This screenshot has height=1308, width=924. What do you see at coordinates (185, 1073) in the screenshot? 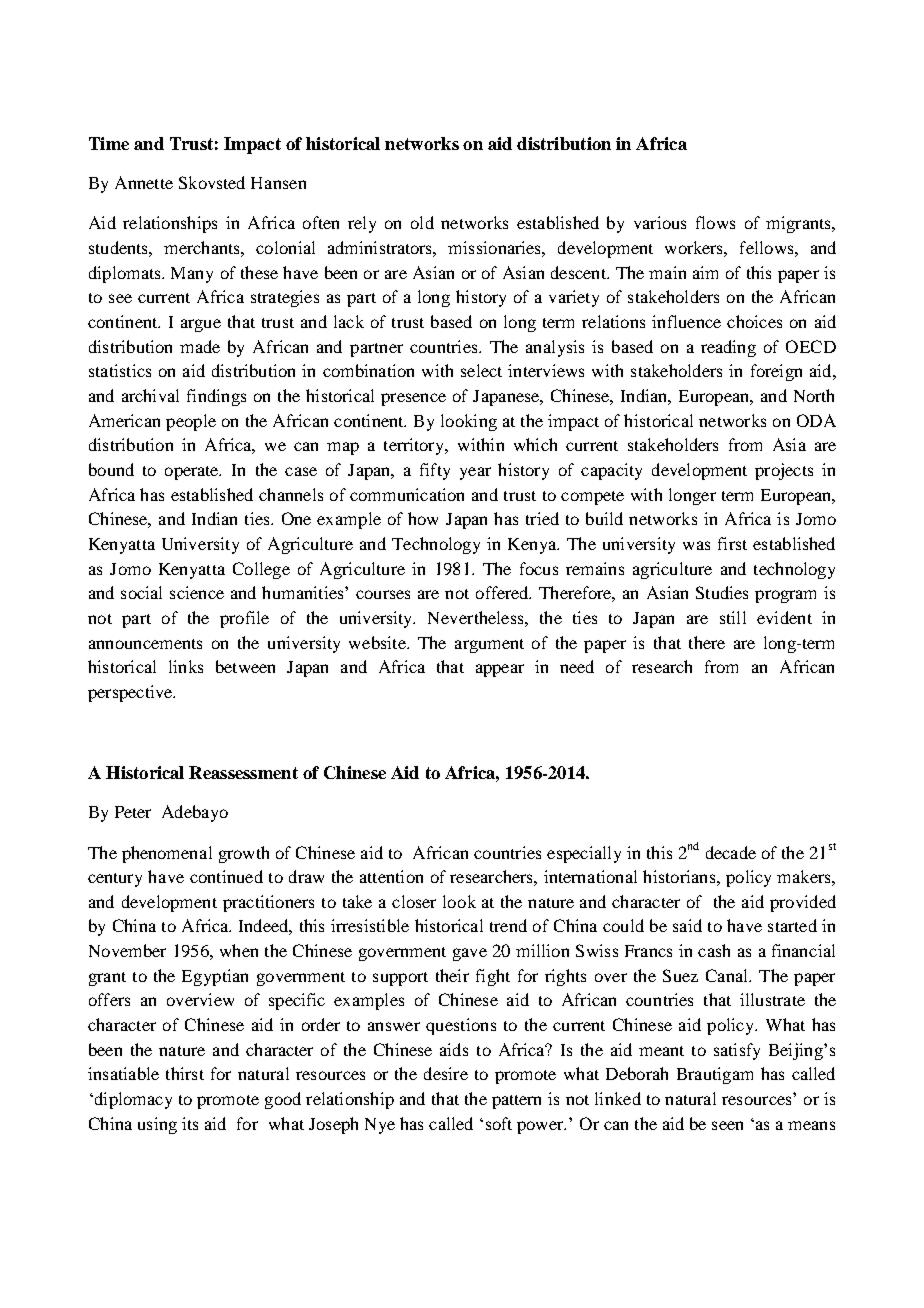
I see `thirst` at bounding box center [185, 1073].
